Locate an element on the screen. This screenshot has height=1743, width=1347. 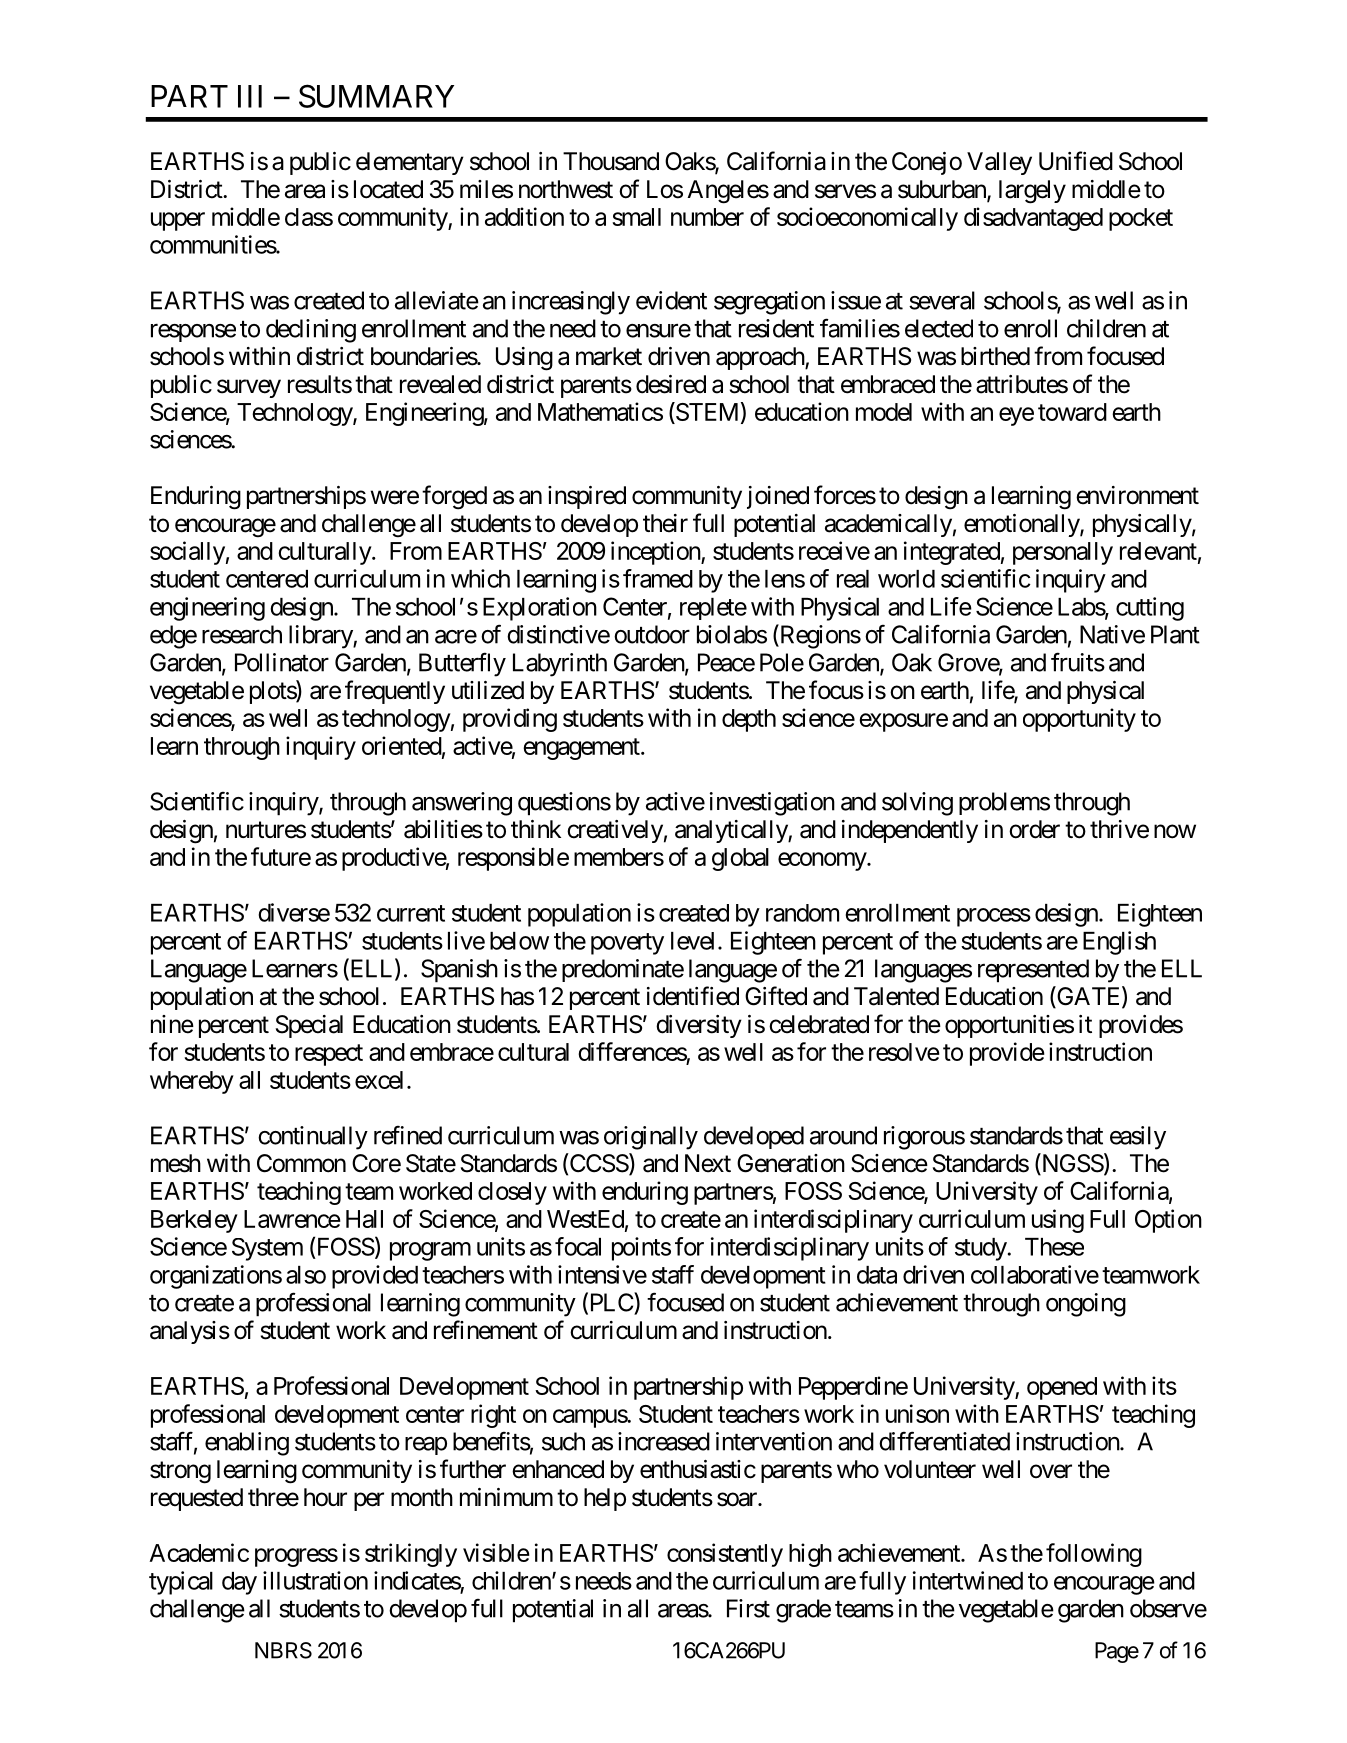
analytically is located at coordinates (732, 831).
